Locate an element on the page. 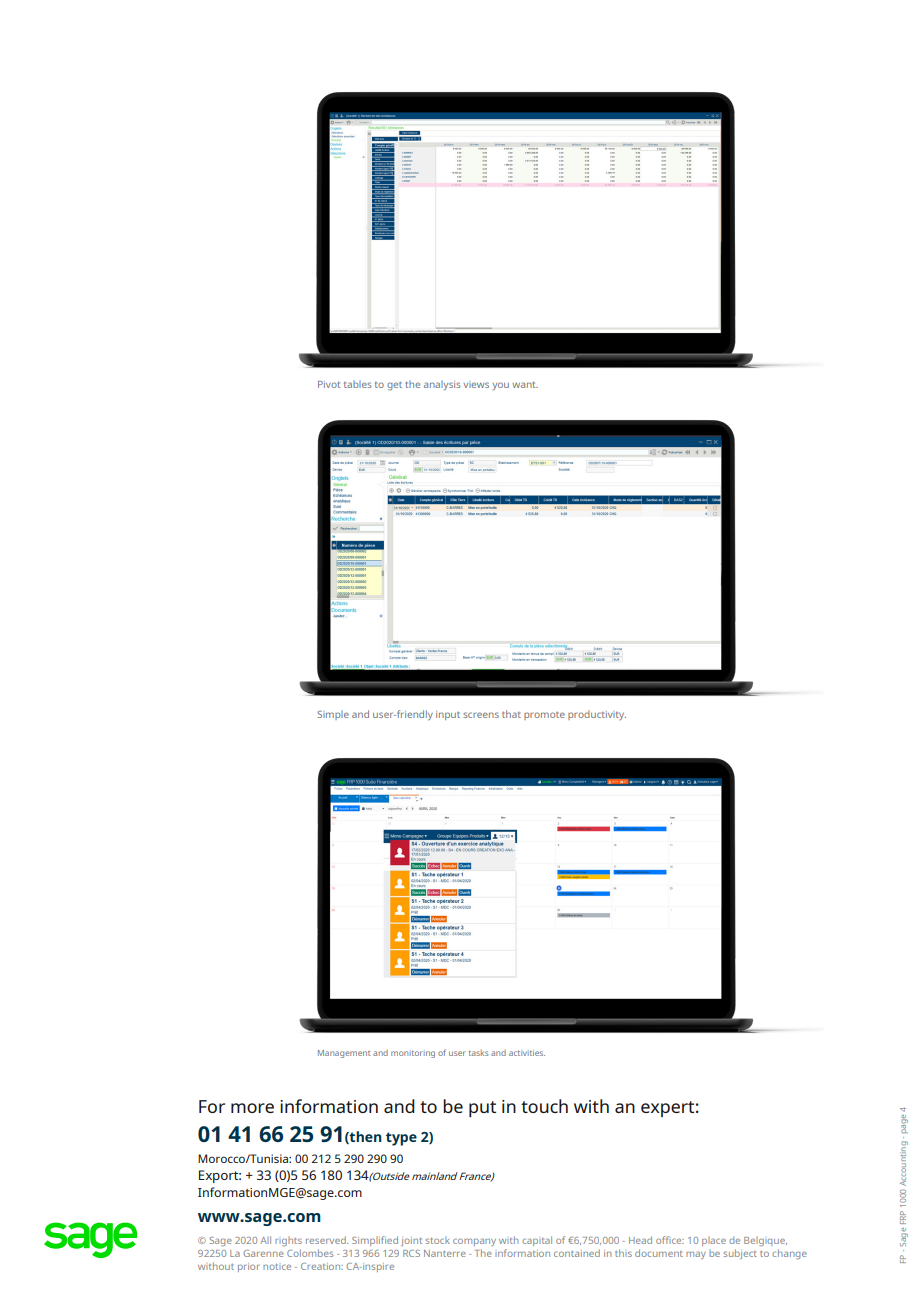 The height and width of the image is (1308, 924). Simple is located at coordinates (333, 715).
